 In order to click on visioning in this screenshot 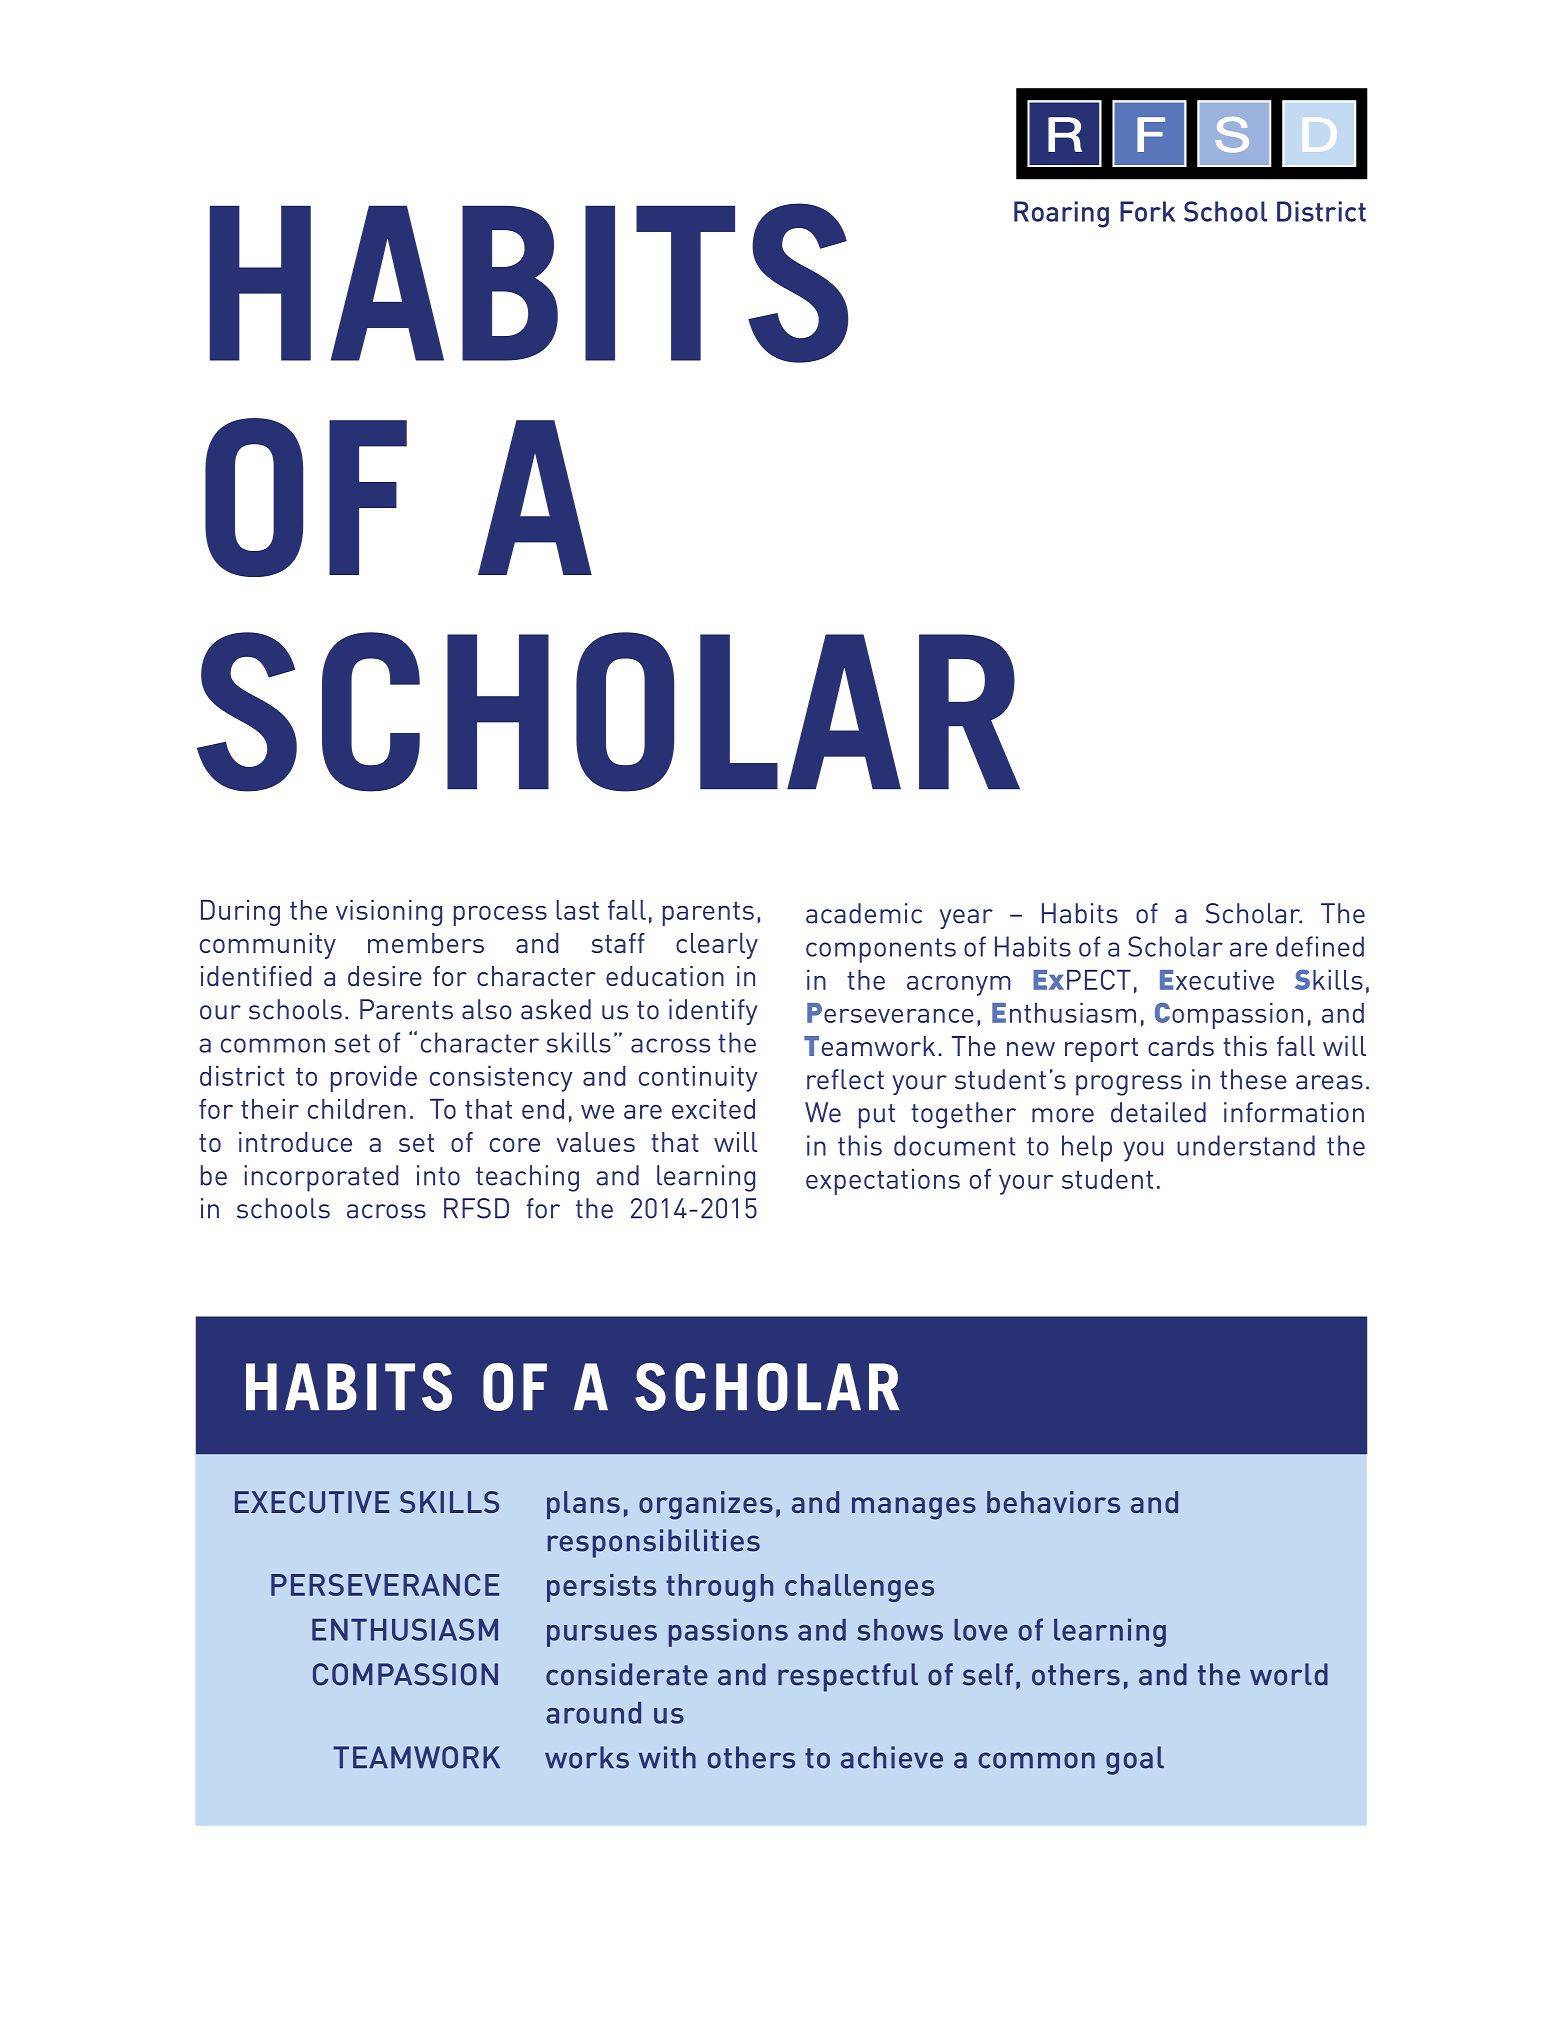, I will do `click(389, 912)`.
